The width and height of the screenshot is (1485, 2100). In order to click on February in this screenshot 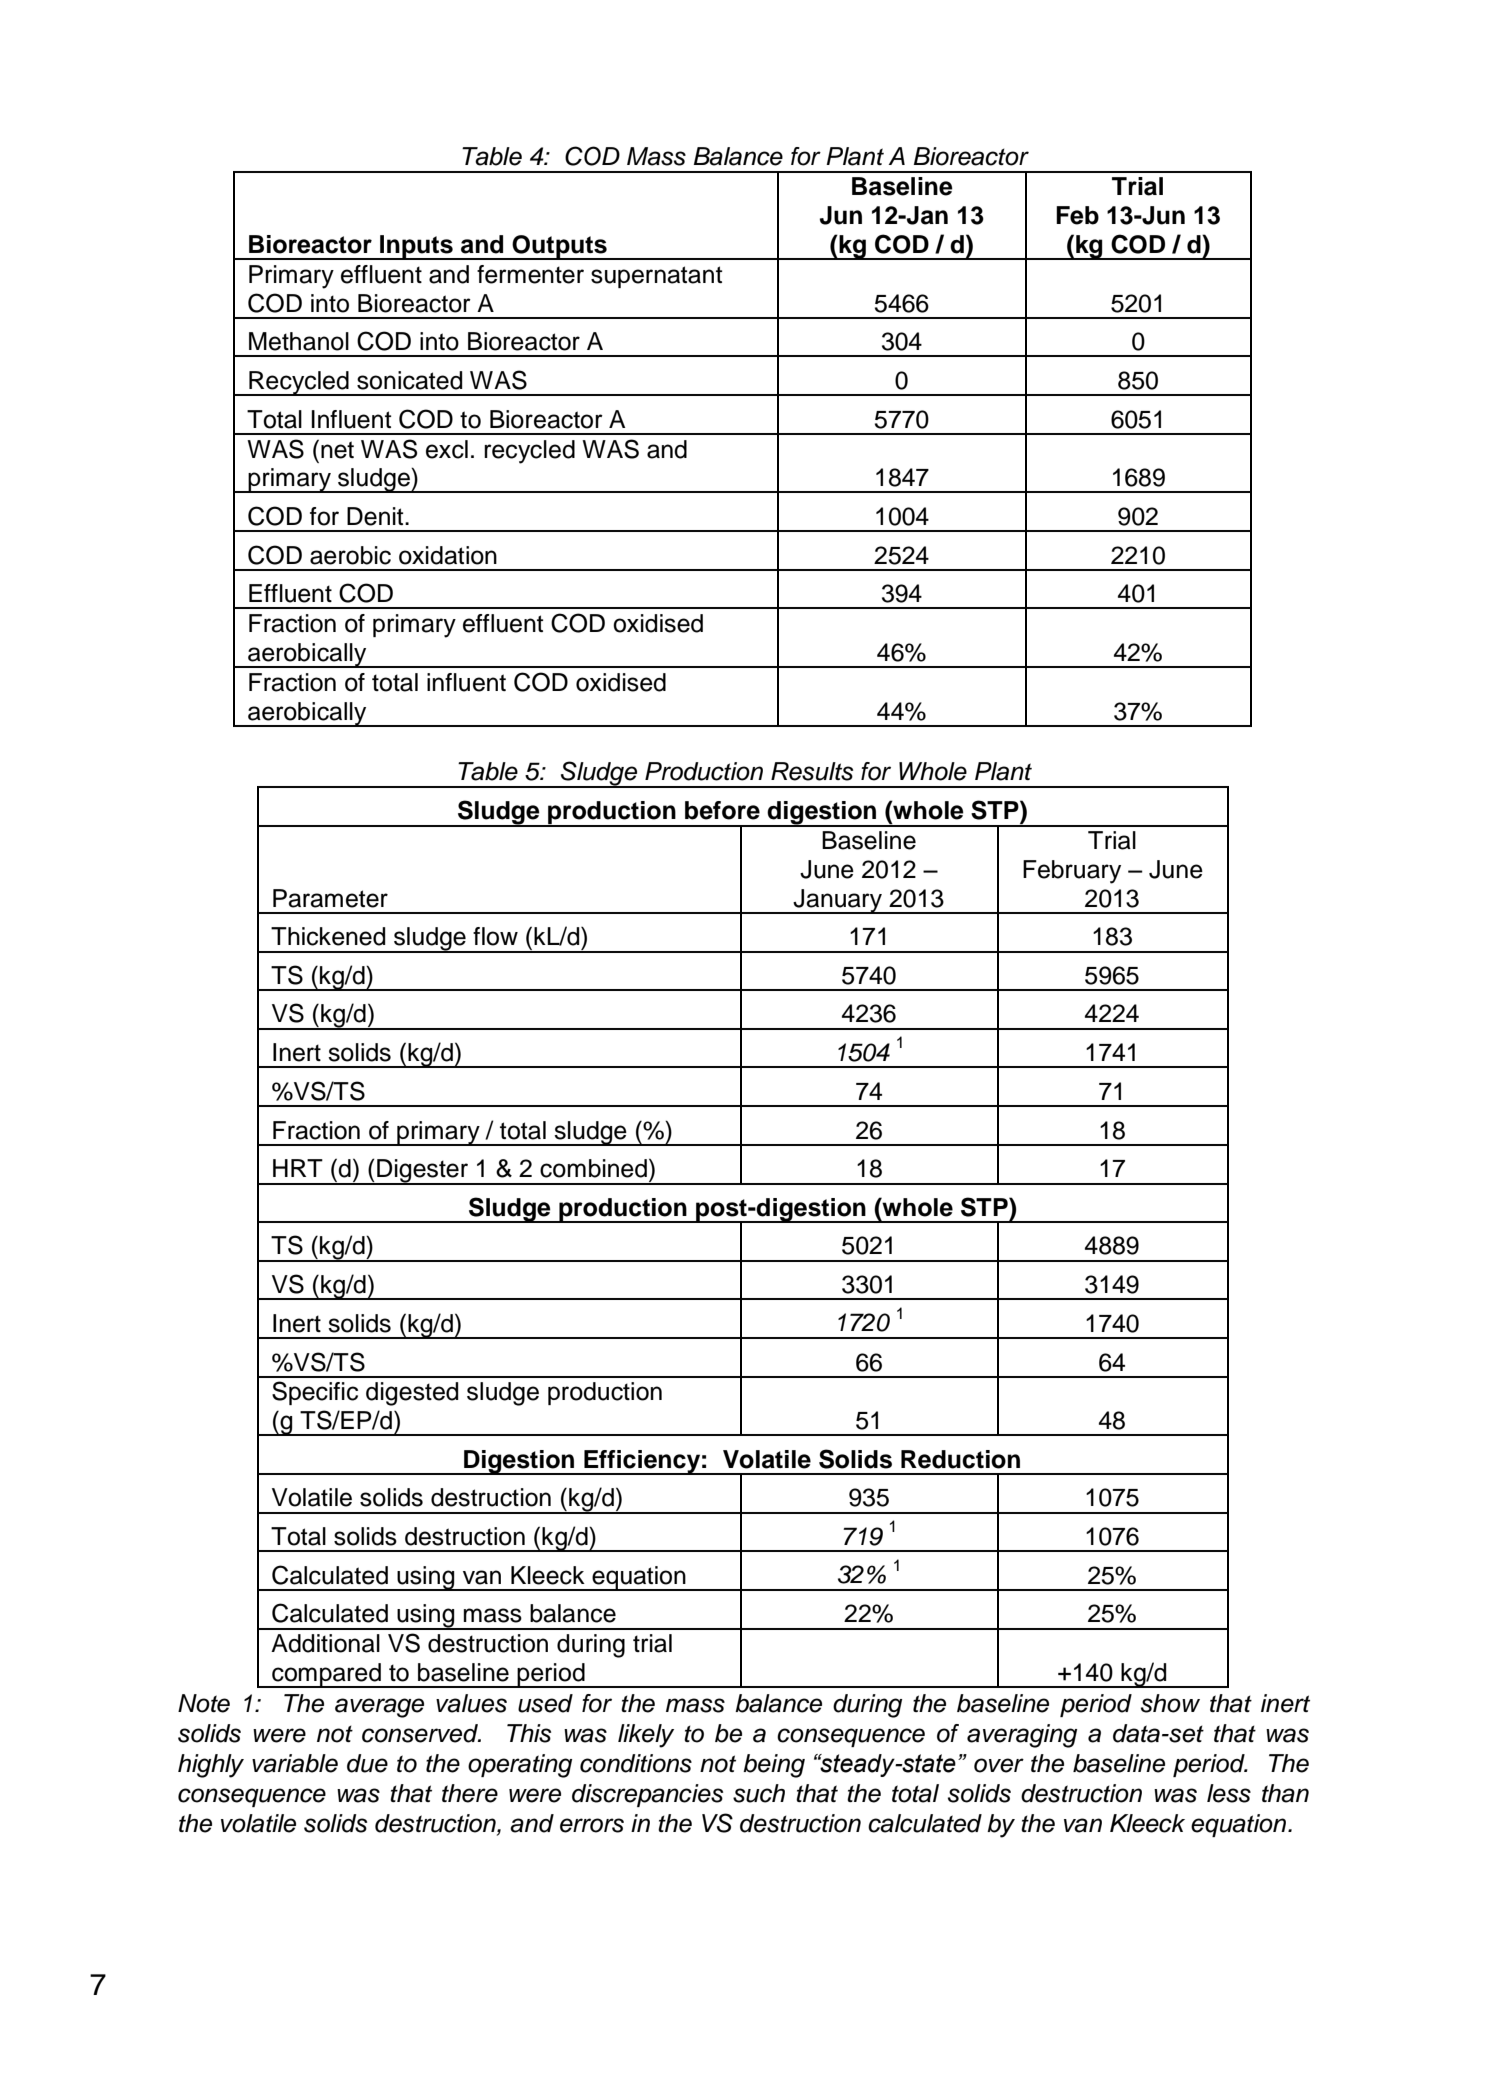, I will do `click(1072, 872)`.
